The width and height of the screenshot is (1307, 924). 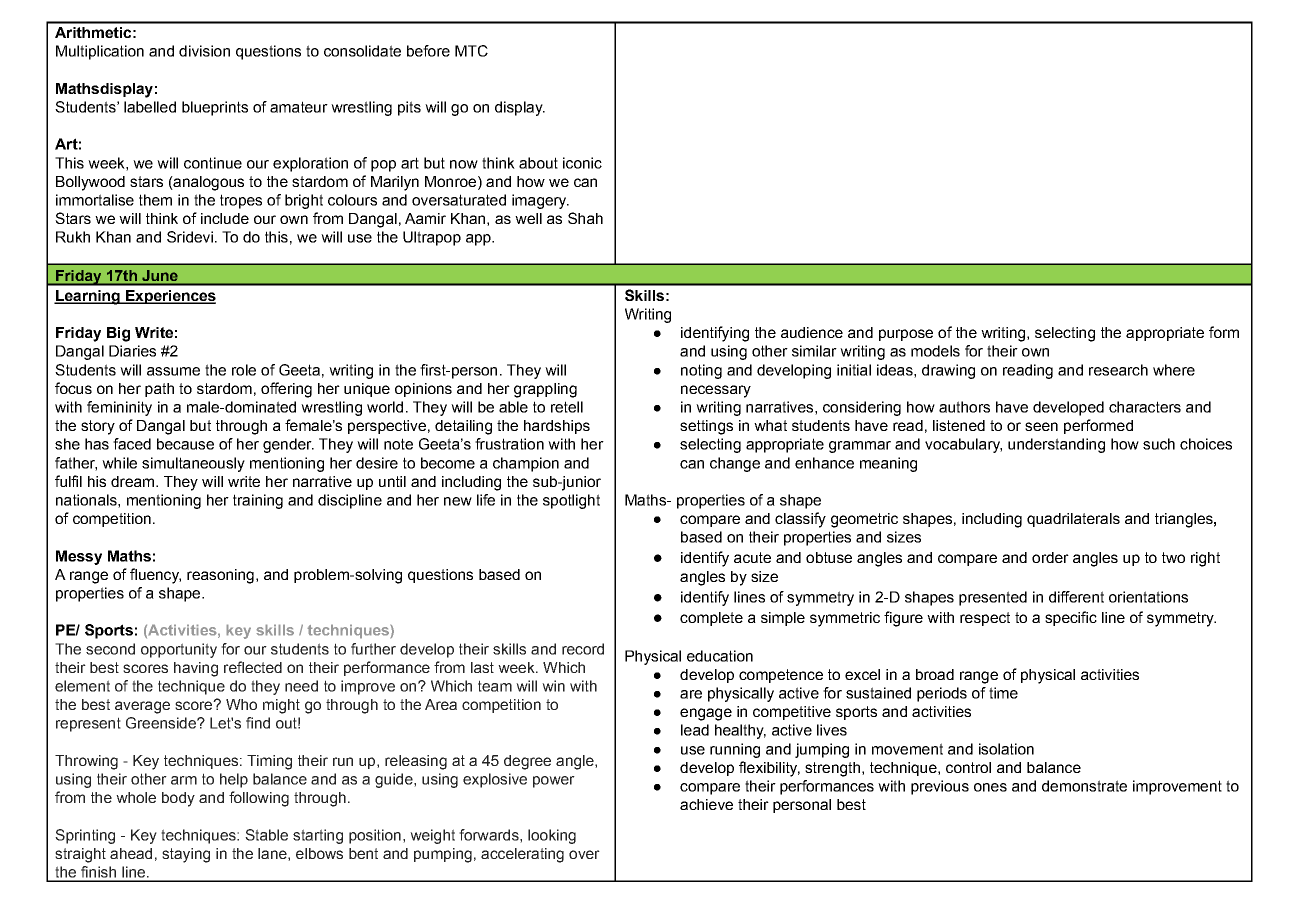 What do you see at coordinates (582, 163) in the screenshot?
I see `iconic` at bounding box center [582, 163].
